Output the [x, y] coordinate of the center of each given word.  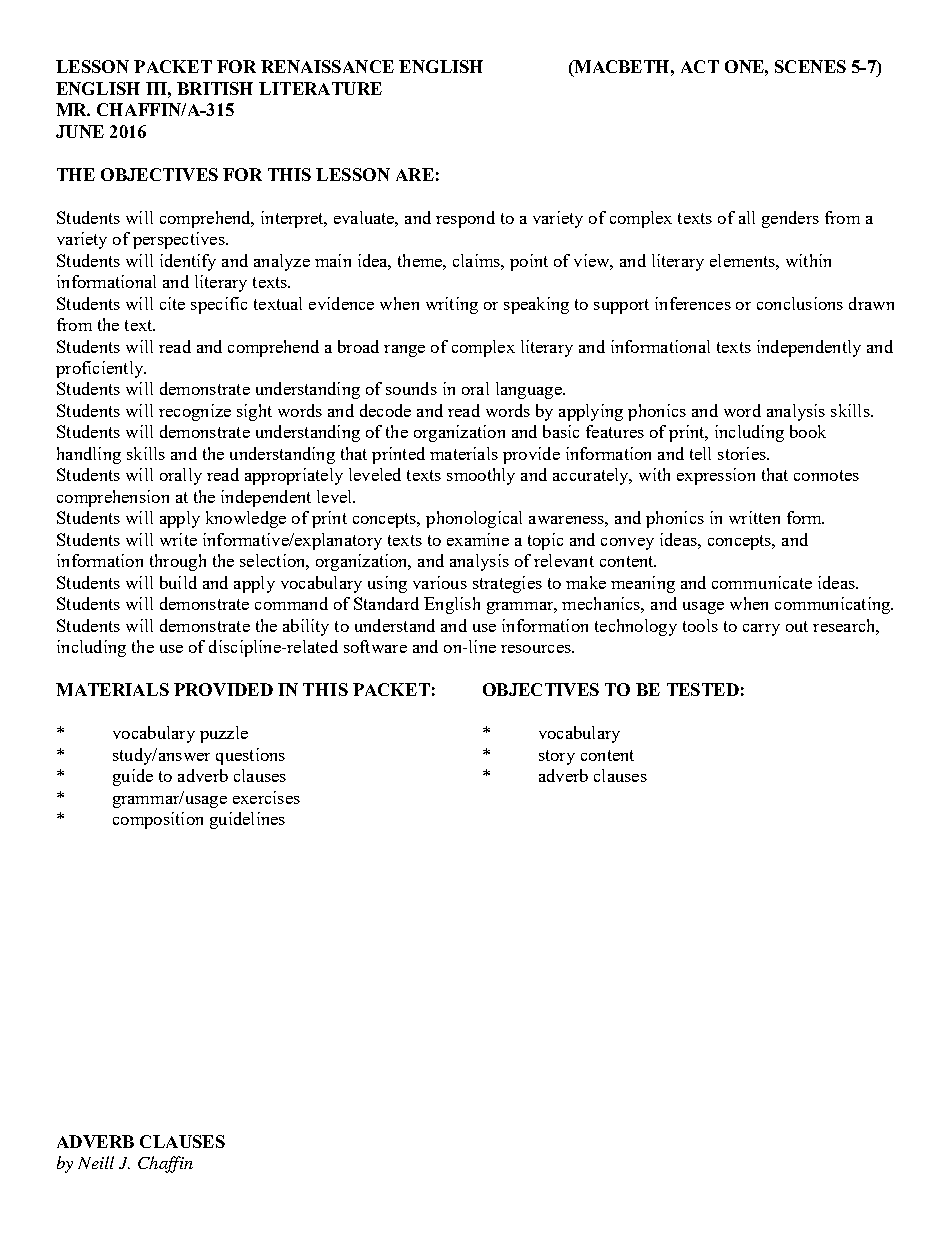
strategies [507, 584]
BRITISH [215, 88]
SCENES [810, 66]
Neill [96, 1162]
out [797, 626]
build [178, 582]
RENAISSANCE [327, 66]
